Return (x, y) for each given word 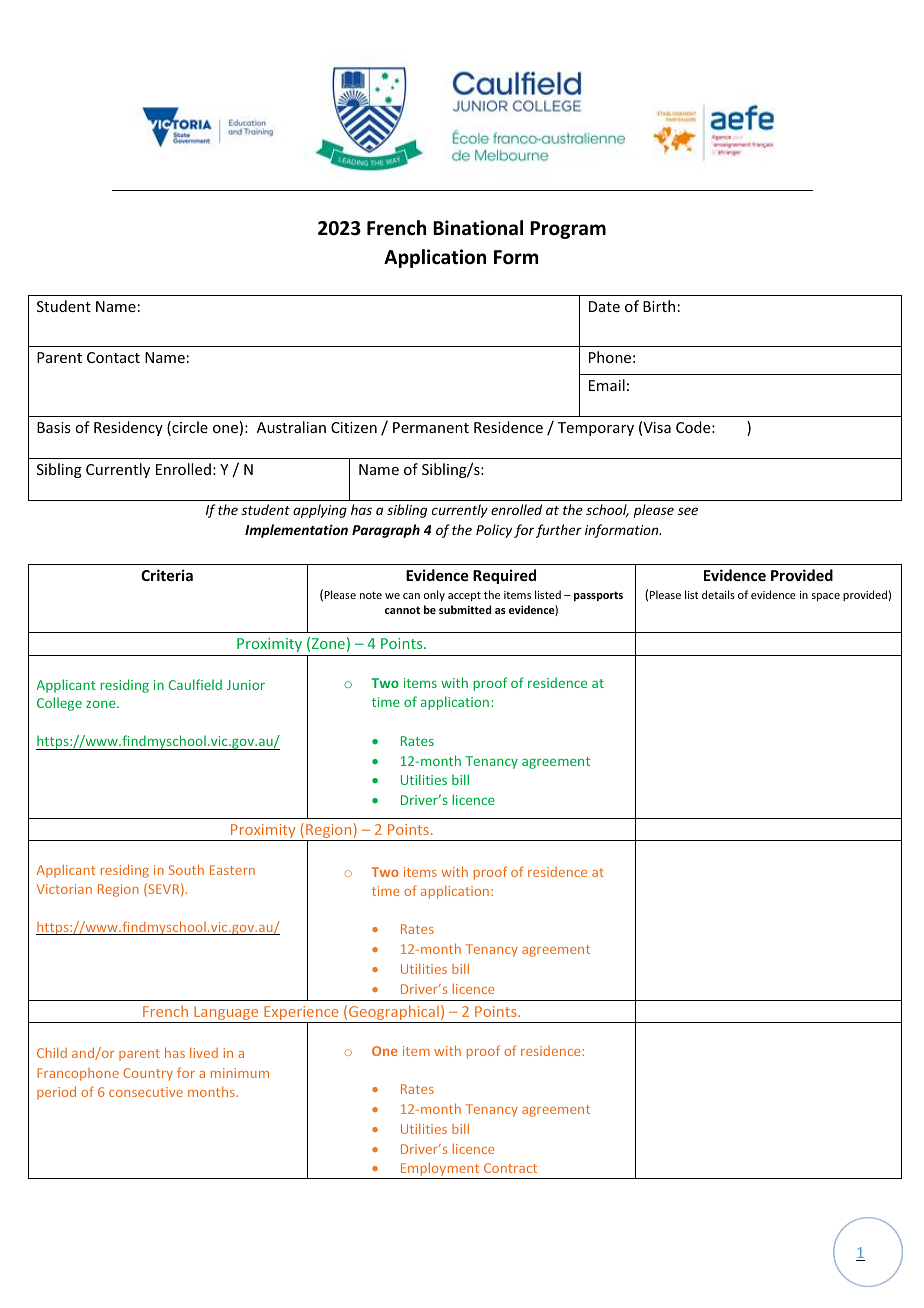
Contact (113, 357)
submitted (465, 609)
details (718, 594)
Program (568, 230)
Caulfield (195, 684)
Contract (510, 1168)
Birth (659, 306)
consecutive (146, 1092)
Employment (440, 1170)
